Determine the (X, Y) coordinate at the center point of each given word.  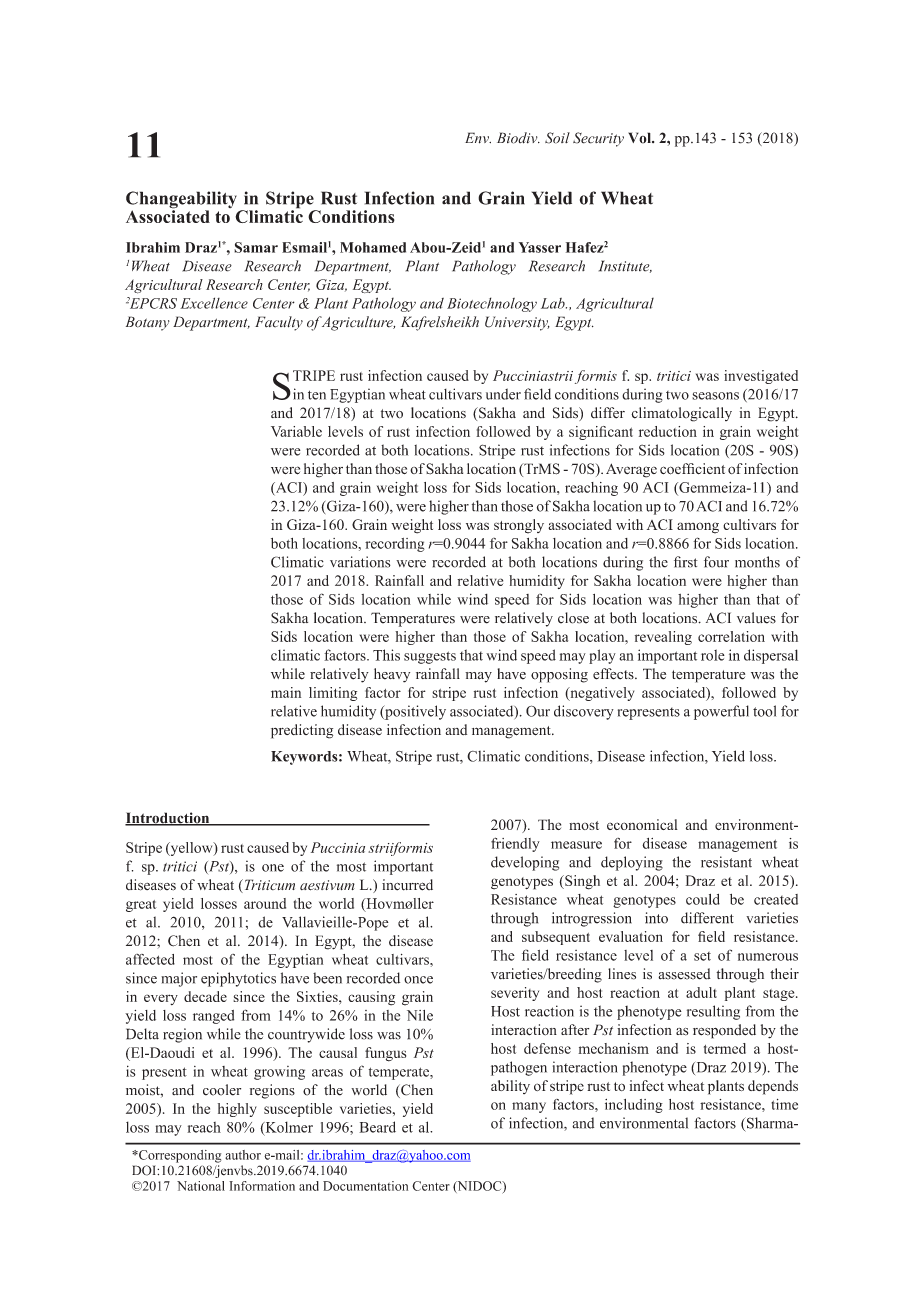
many (529, 1107)
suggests (430, 657)
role (713, 655)
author (243, 1155)
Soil (557, 138)
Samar (256, 247)
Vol (640, 138)
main (286, 692)
